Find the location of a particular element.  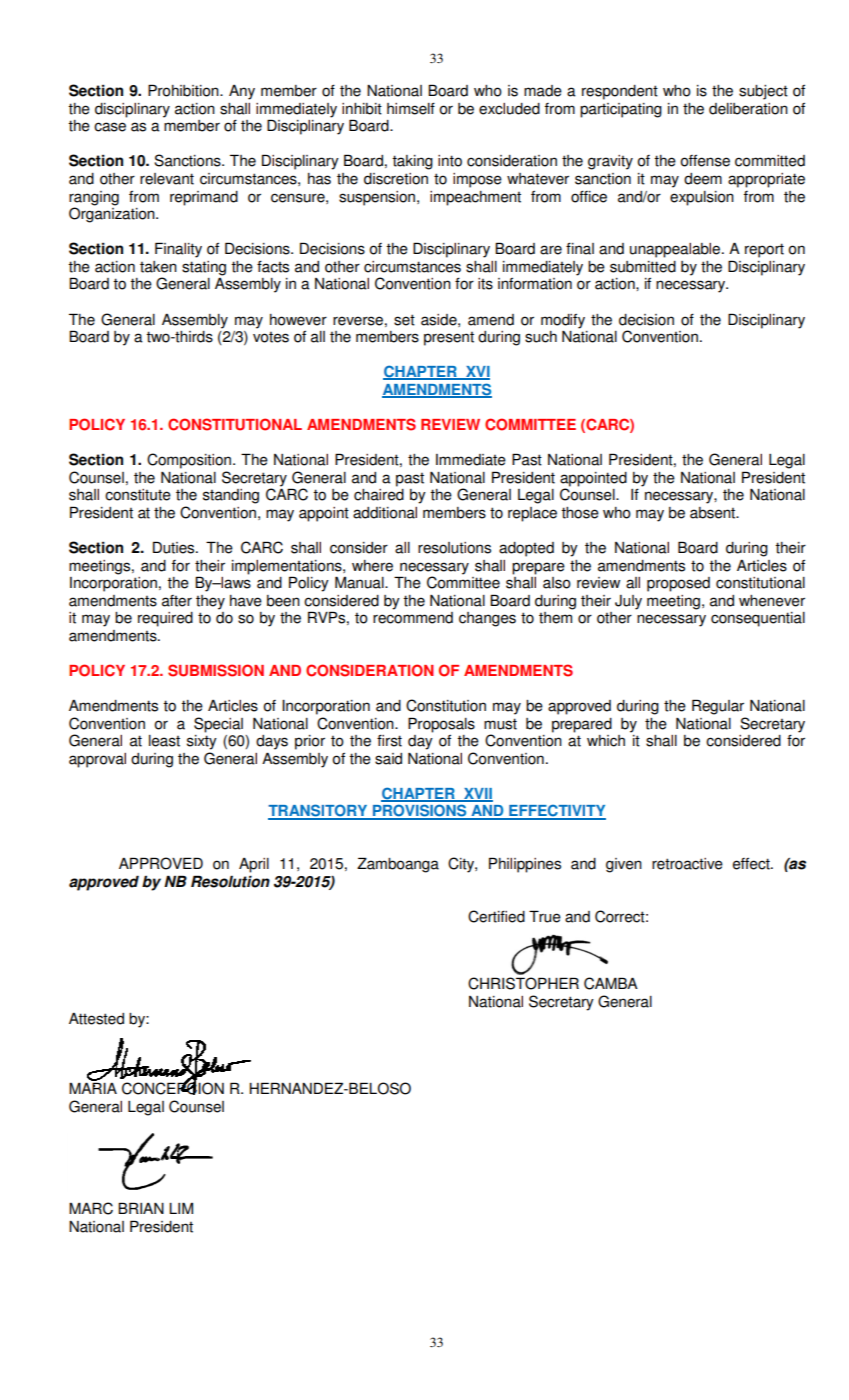

himself is located at coordinates (411, 108).
